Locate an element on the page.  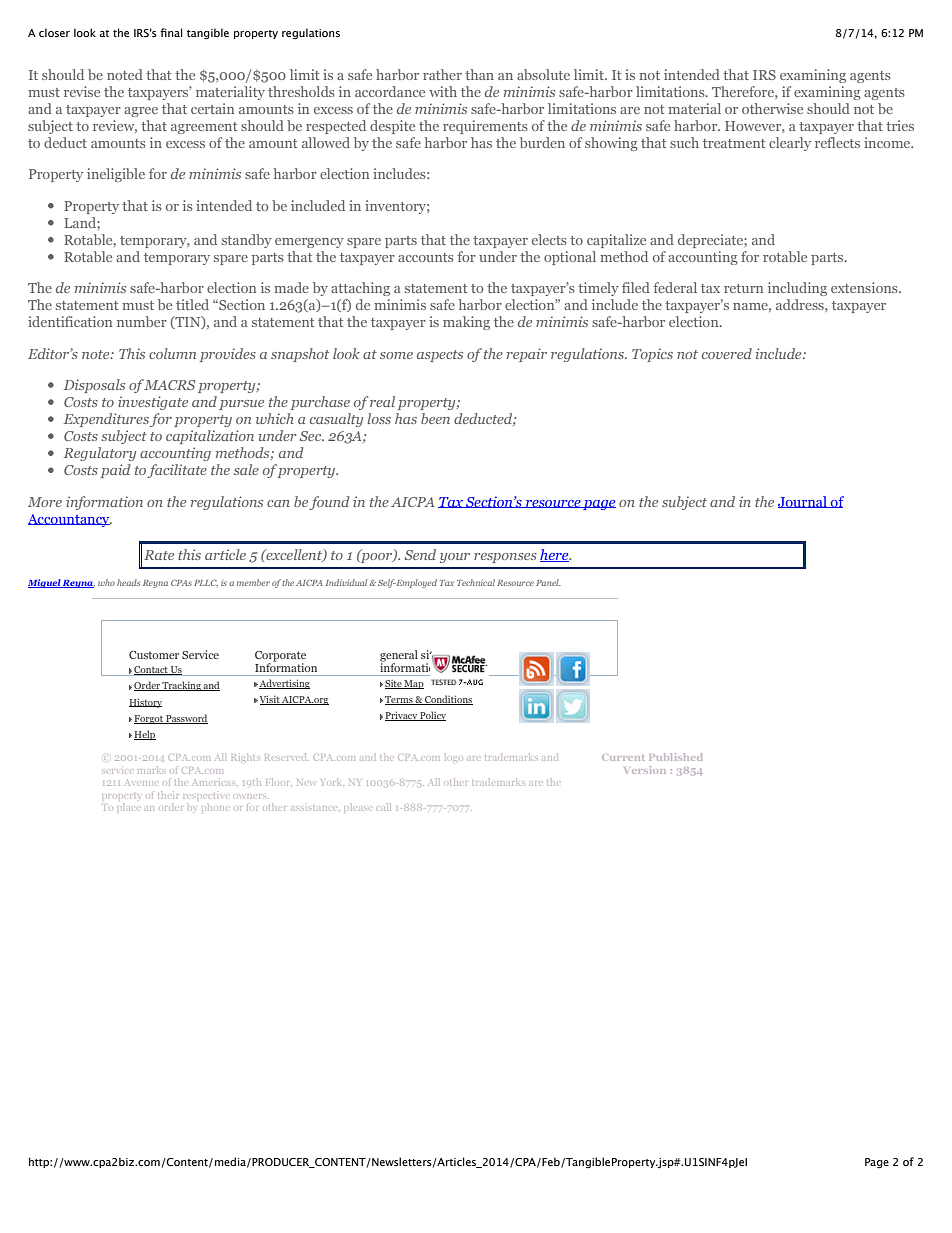
investigate is located at coordinates (153, 403).
